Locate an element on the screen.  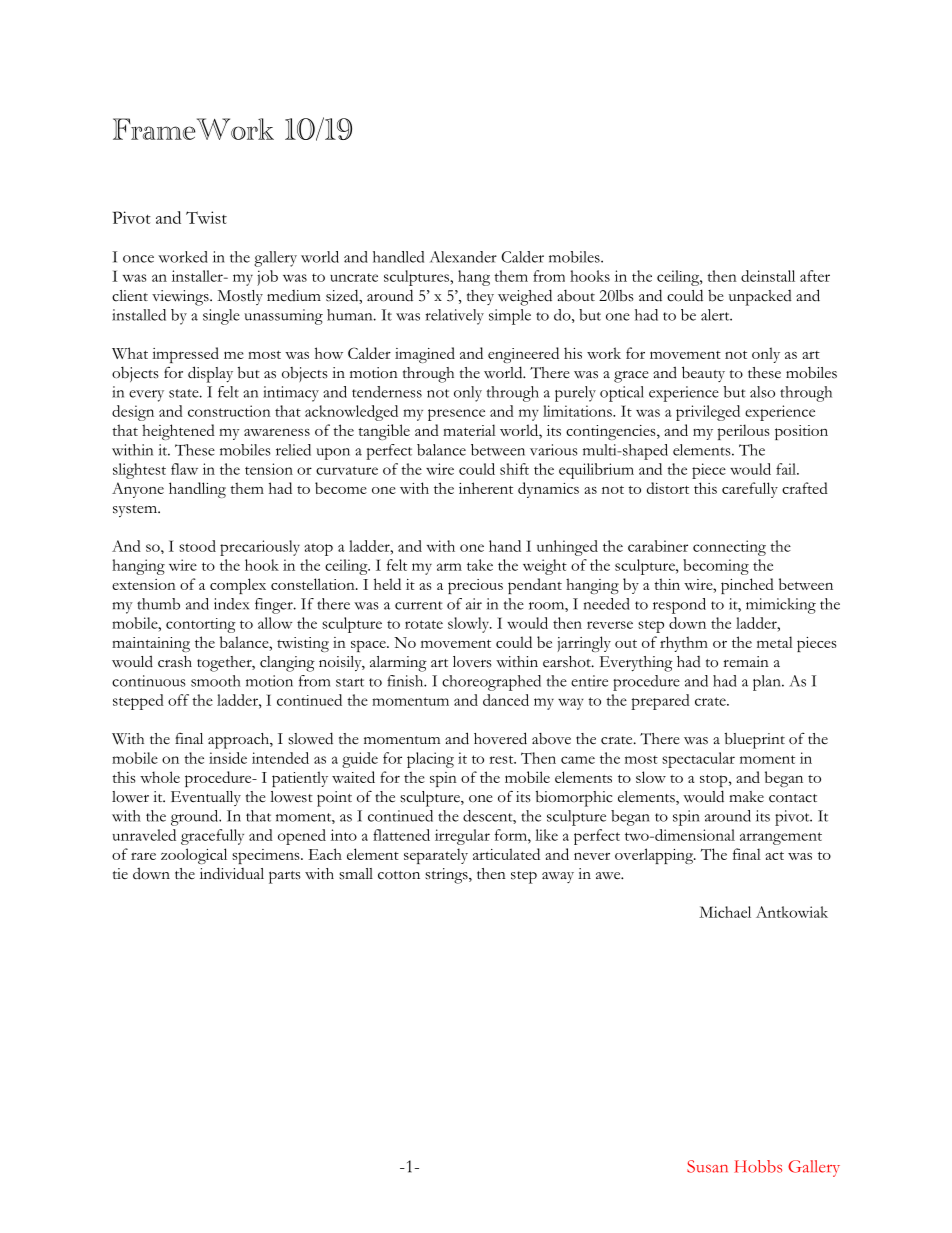
danced is located at coordinates (506, 700).
